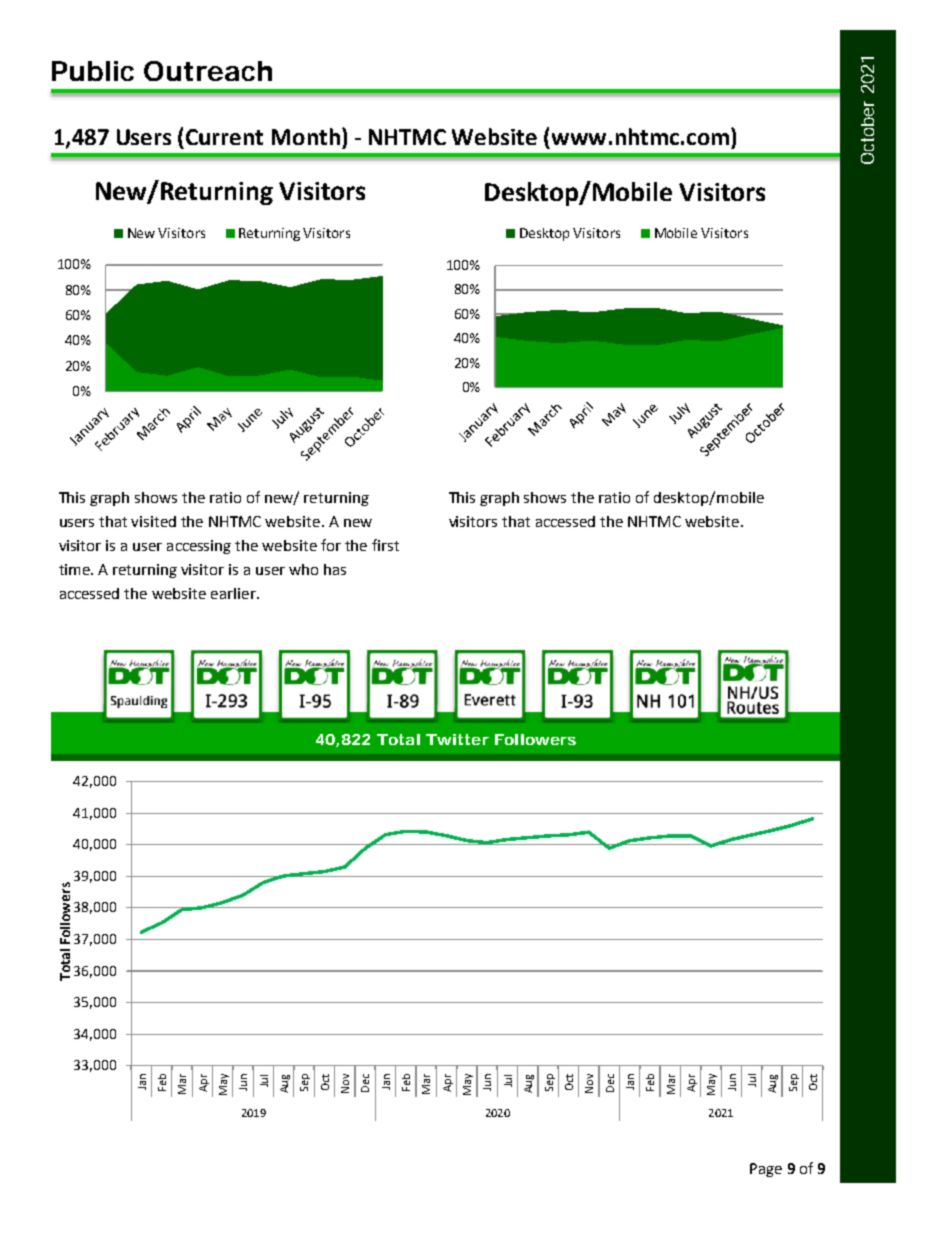  What do you see at coordinates (385, 545) in the image?
I see `first` at bounding box center [385, 545].
